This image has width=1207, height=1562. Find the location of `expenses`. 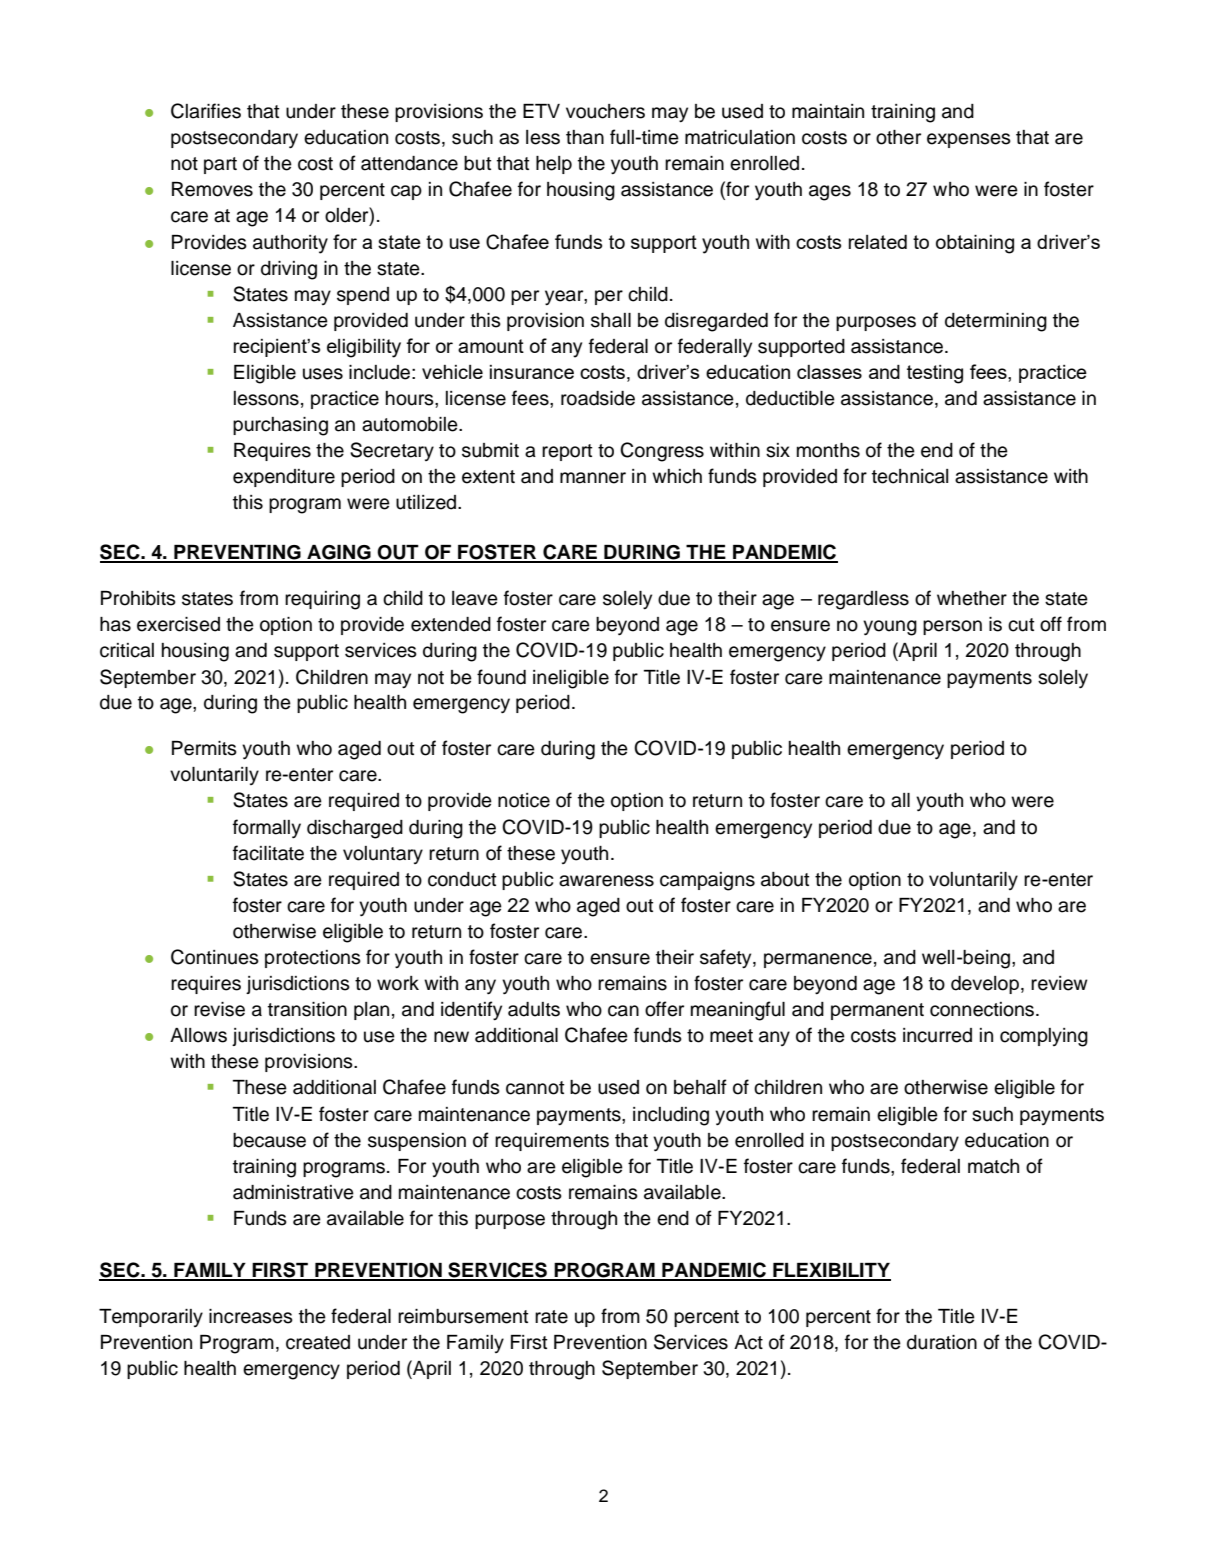

expenses is located at coordinates (969, 140).
